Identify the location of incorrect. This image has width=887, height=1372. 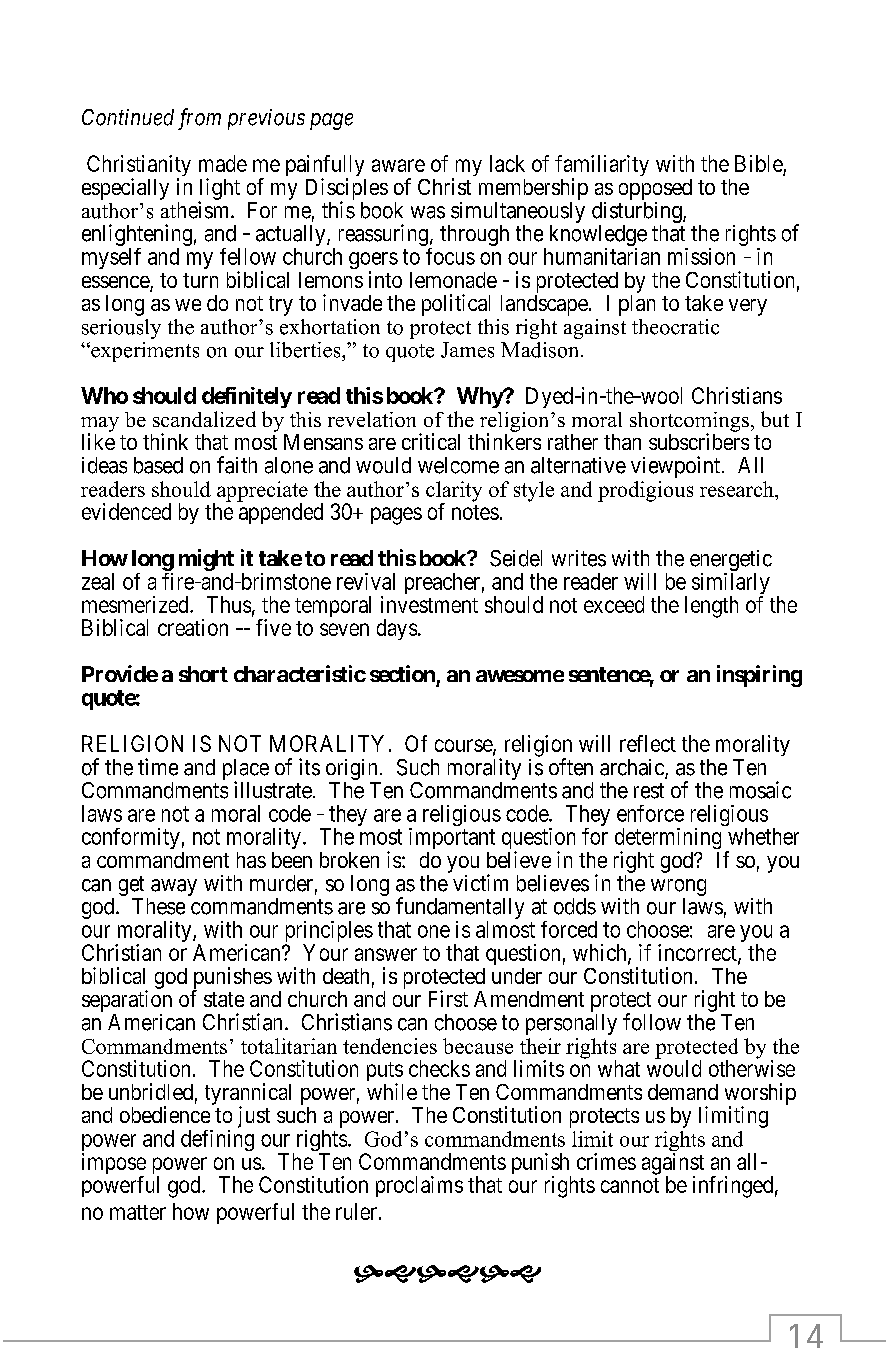
(698, 953).
